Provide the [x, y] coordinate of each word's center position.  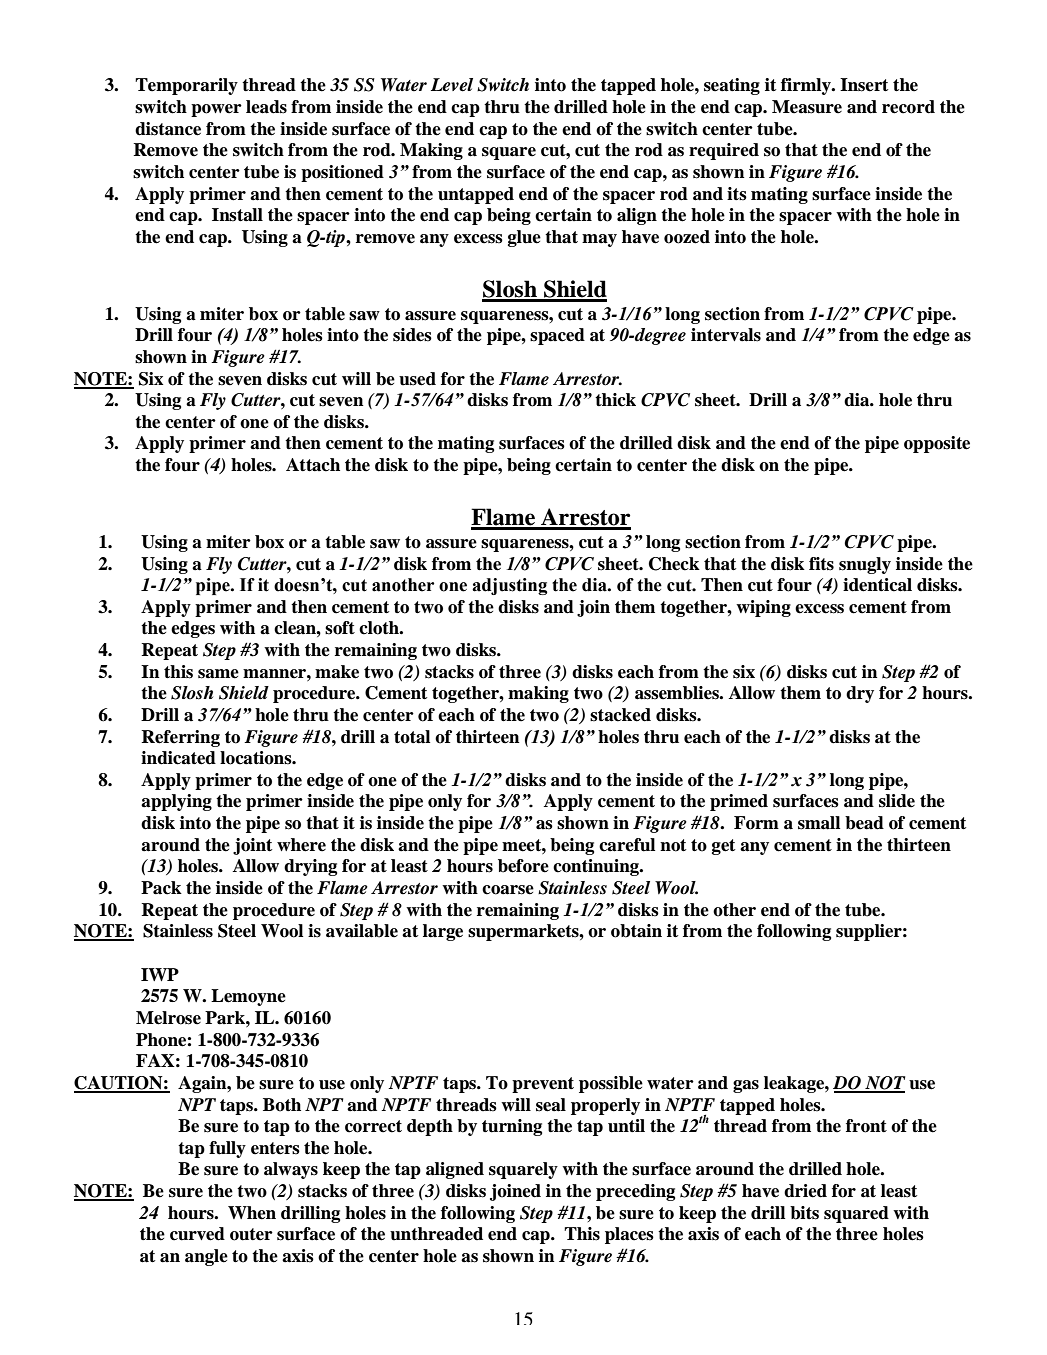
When [252, 1213]
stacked [620, 715]
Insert [864, 85]
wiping [763, 608]
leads [266, 107]
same [218, 674]
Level [452, 85]
